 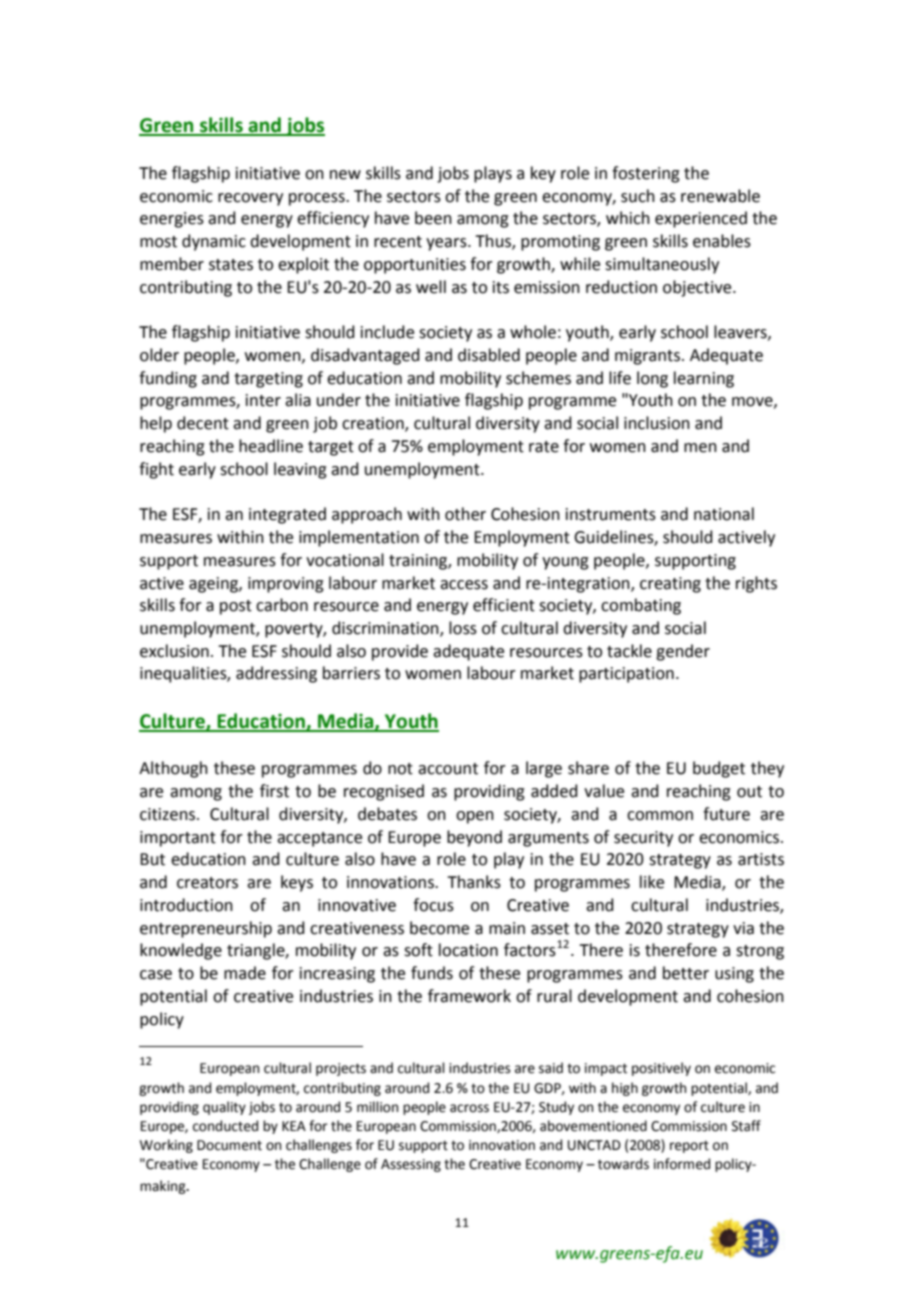 What do you see at coordinates (683, 652) in the screenshot?
I see `gender` at bounding box center [683, 652].
